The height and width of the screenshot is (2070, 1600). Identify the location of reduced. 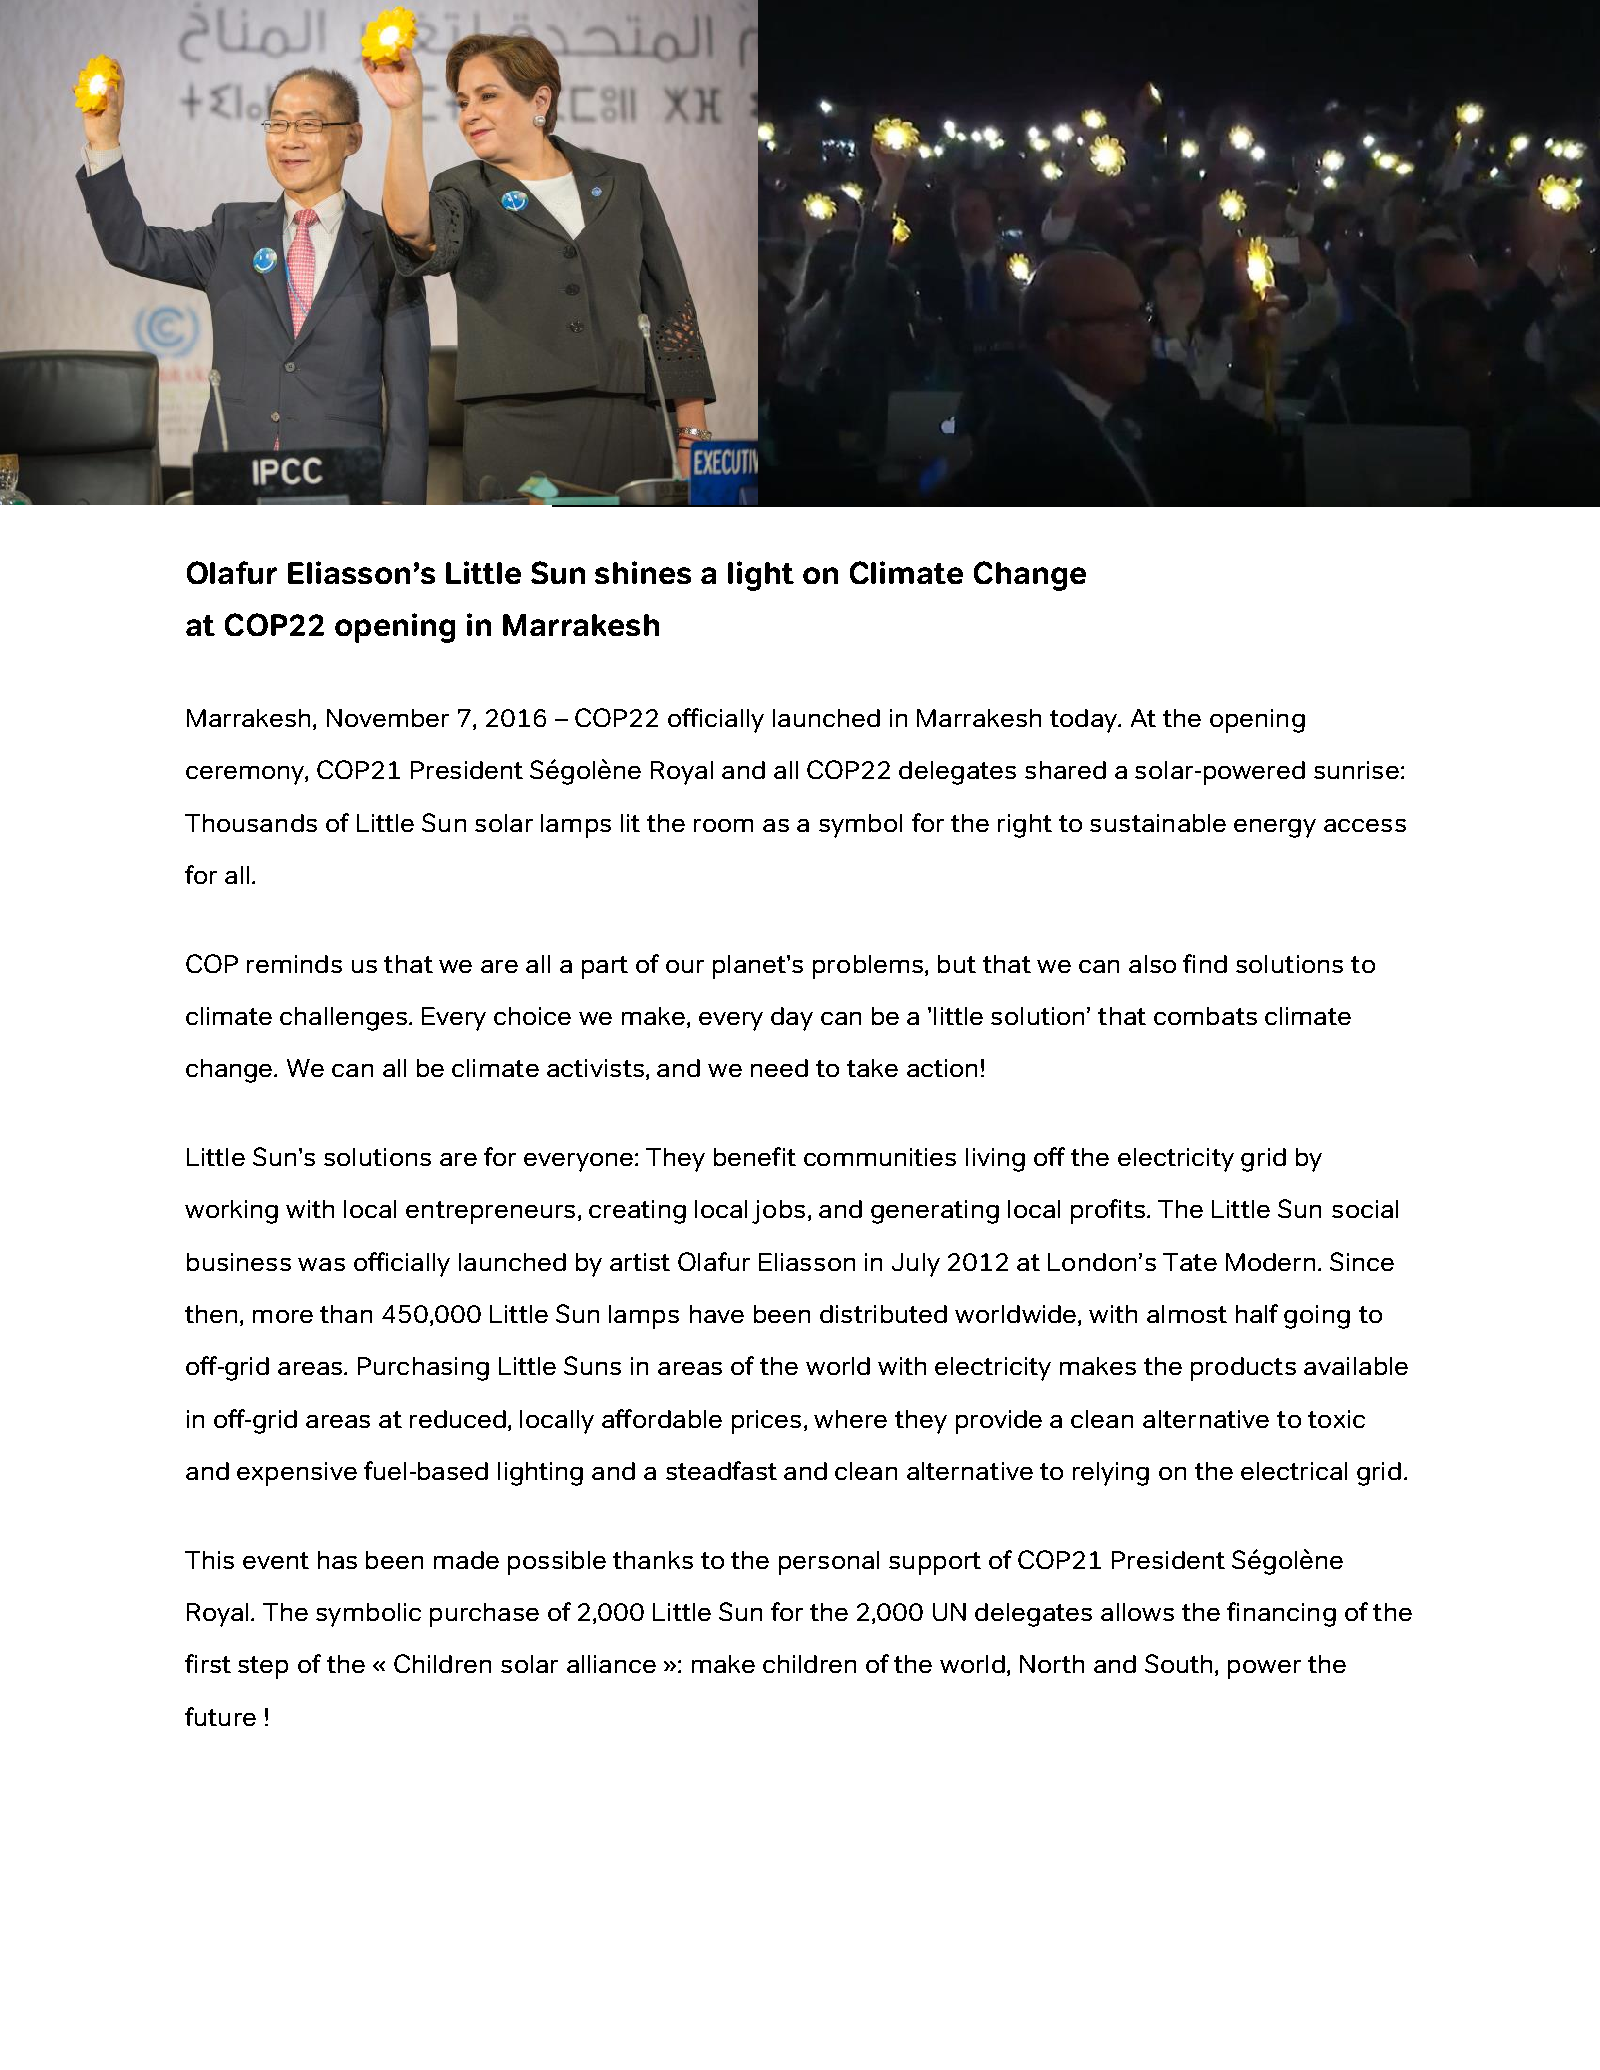
(458, 1419).
